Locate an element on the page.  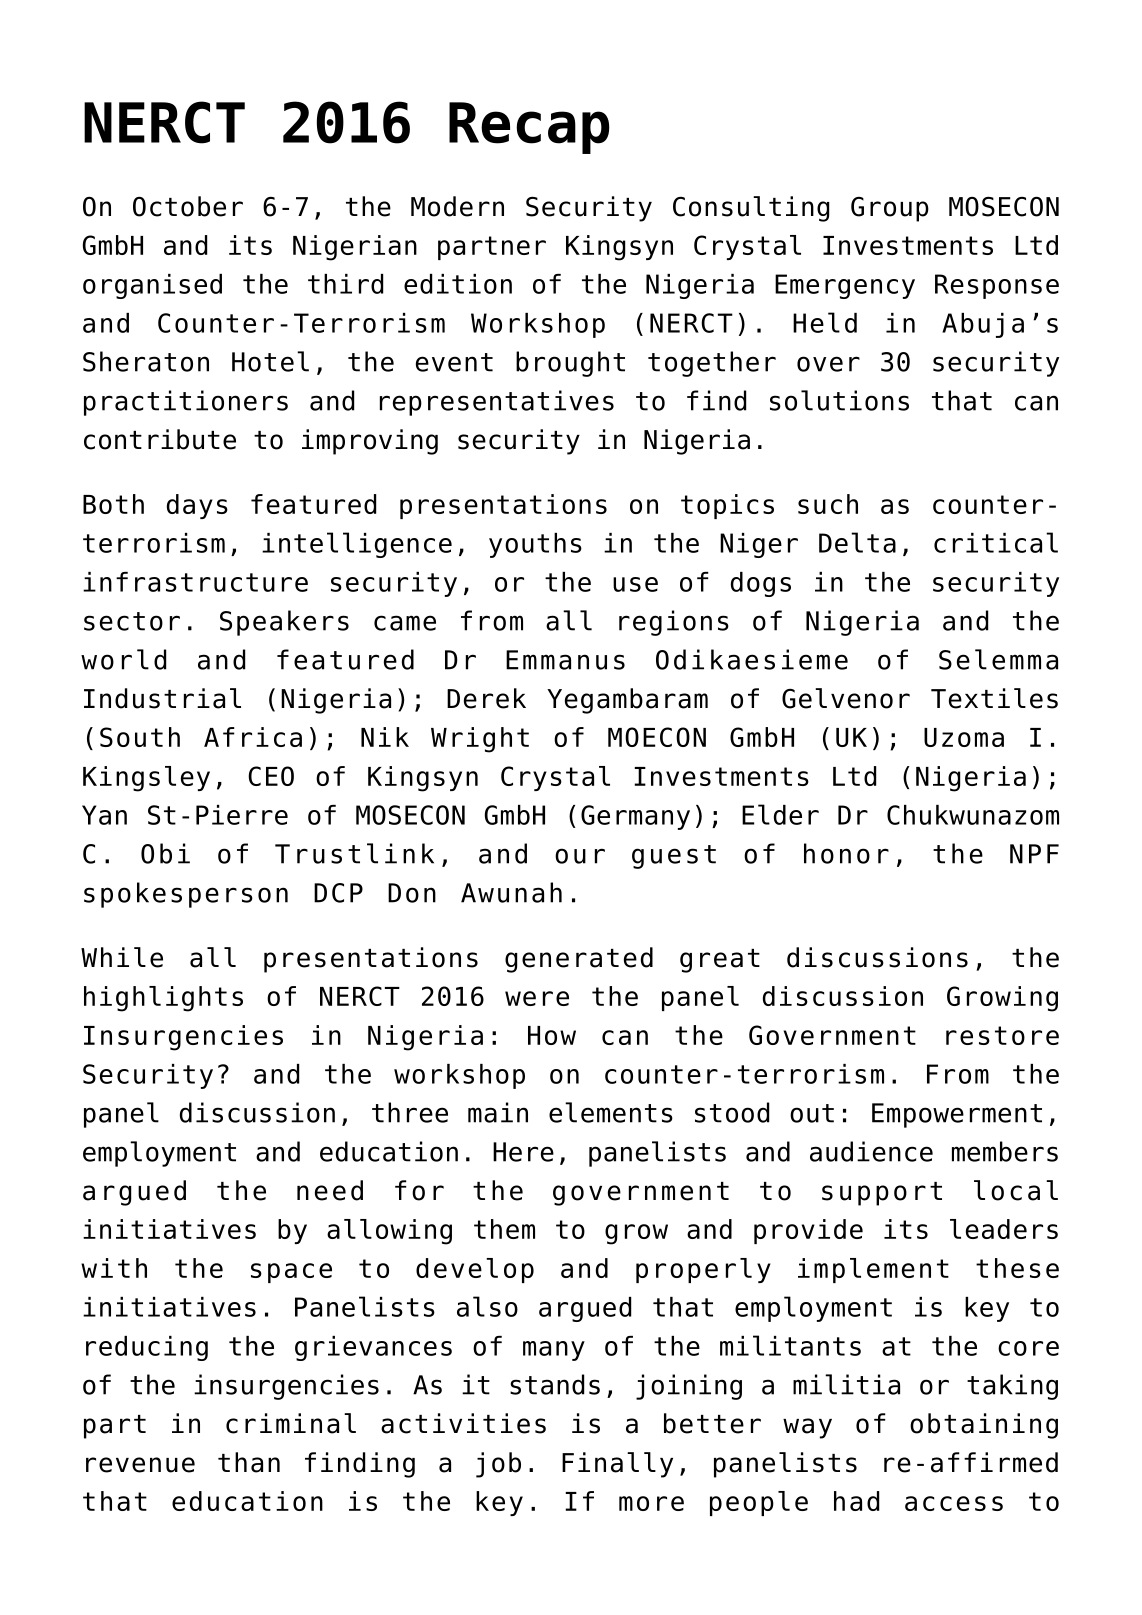
Group is located at coordinates (890, 209).
